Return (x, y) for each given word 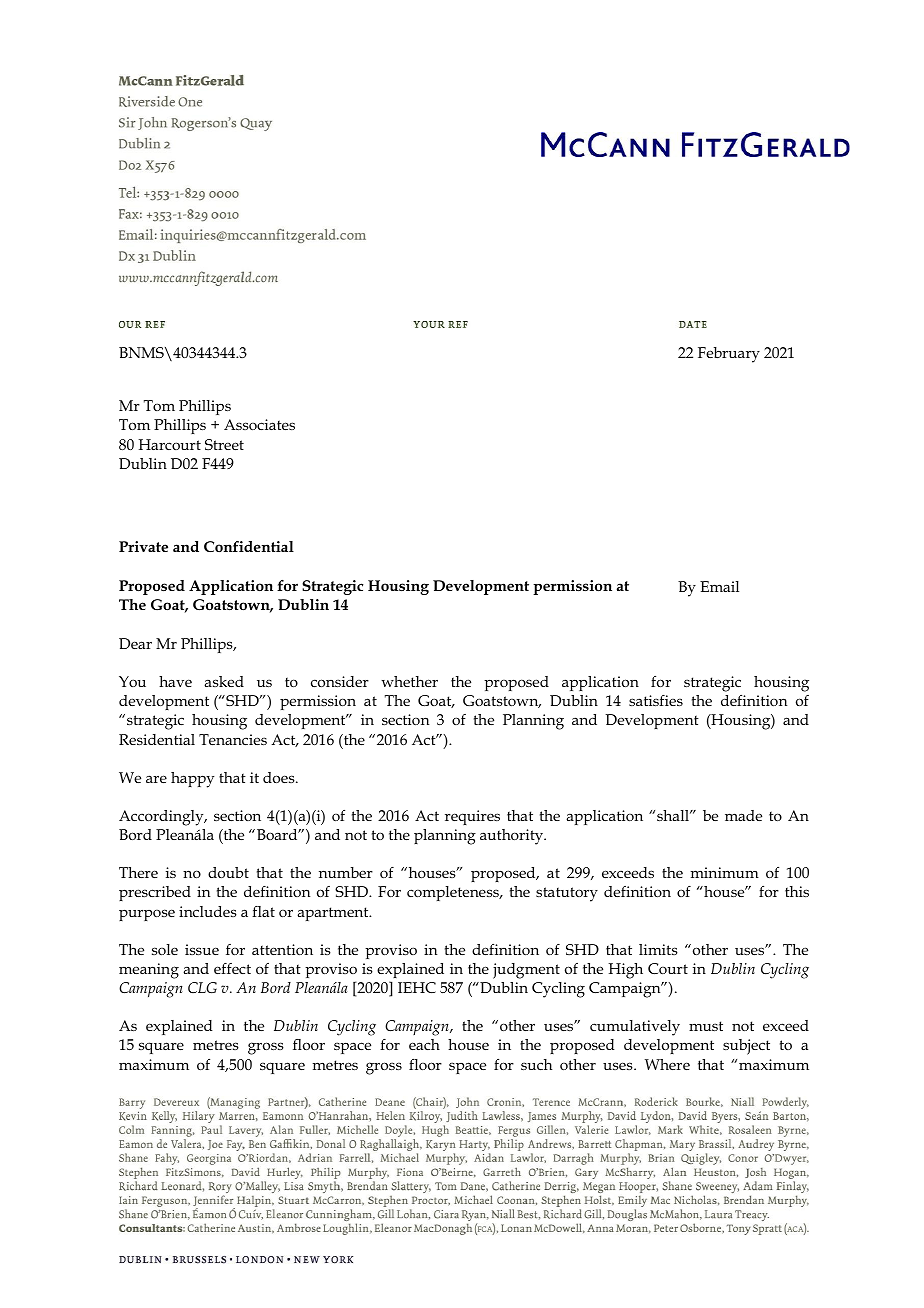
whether (409, 681)
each (424, 1044)
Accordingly (162, 818)
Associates (259, 424)
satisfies (656, 700)
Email (719, 586)
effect (232, 968)
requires (472, 817)
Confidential (249, 546)
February (729, 355)
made (743, 815)
